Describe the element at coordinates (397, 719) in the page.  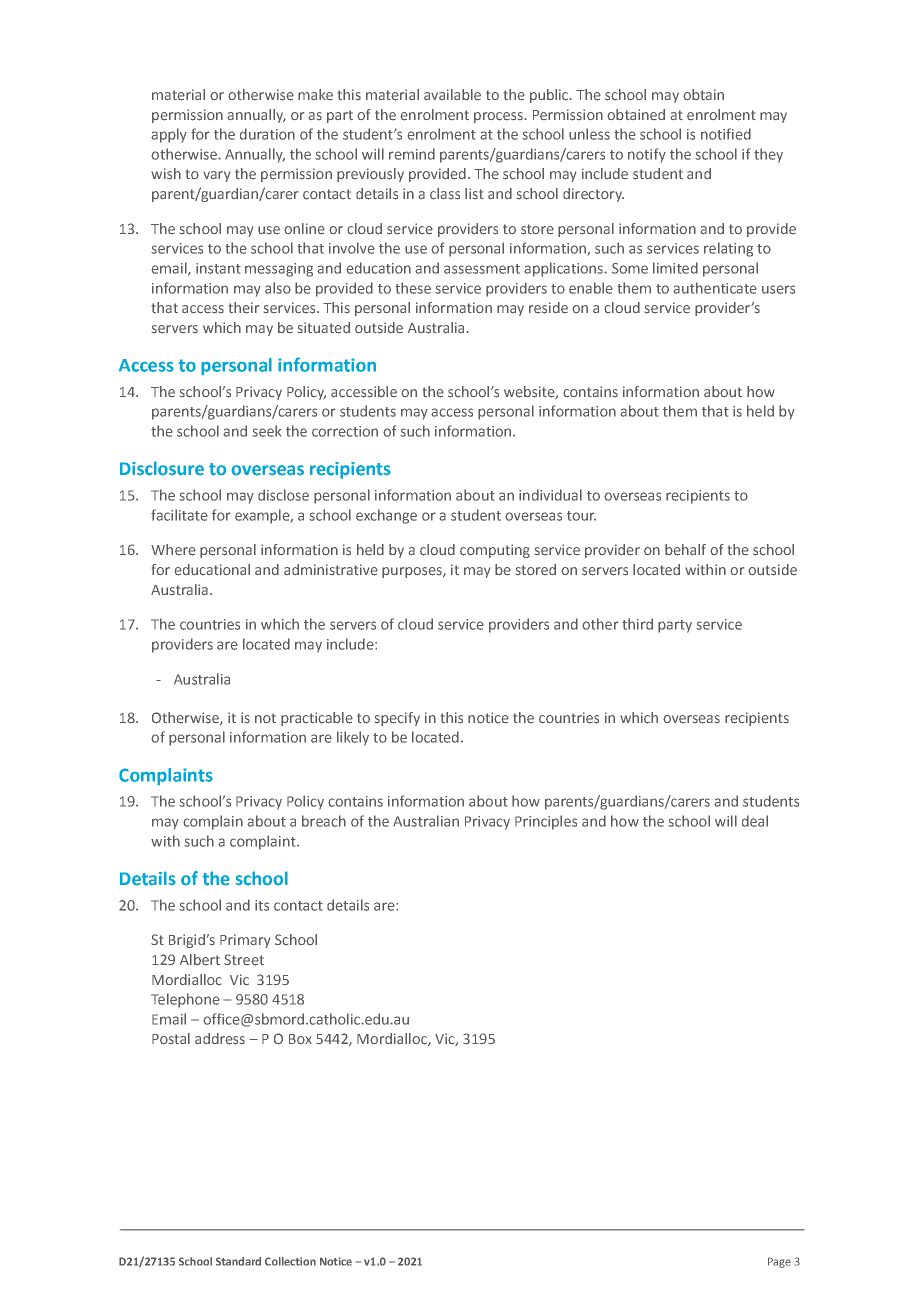
I see `specify` at that location.
